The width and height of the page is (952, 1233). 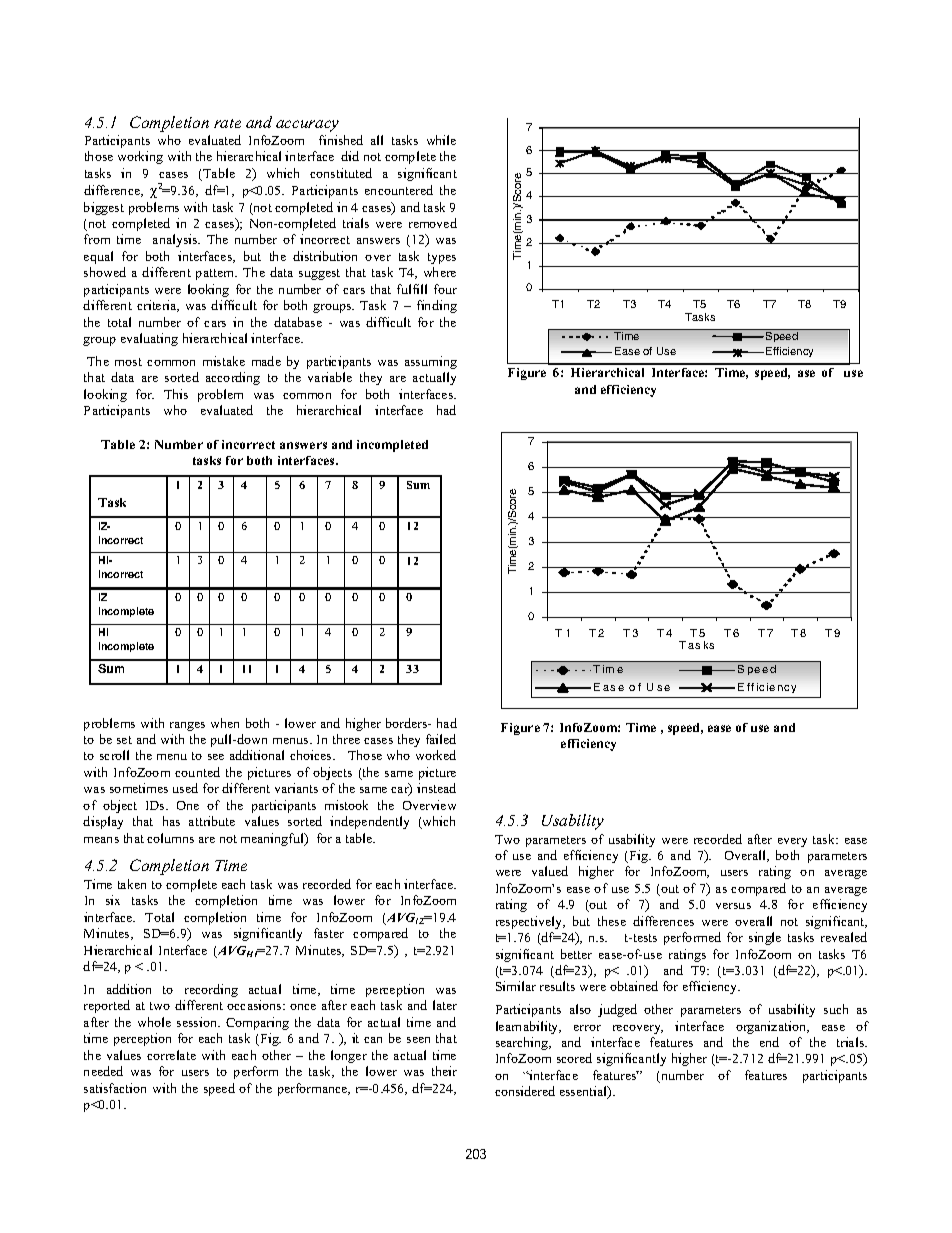 What do you see at coordinates (197, 772) in the page?
I see `counted` at bounding box center [197, 772].
